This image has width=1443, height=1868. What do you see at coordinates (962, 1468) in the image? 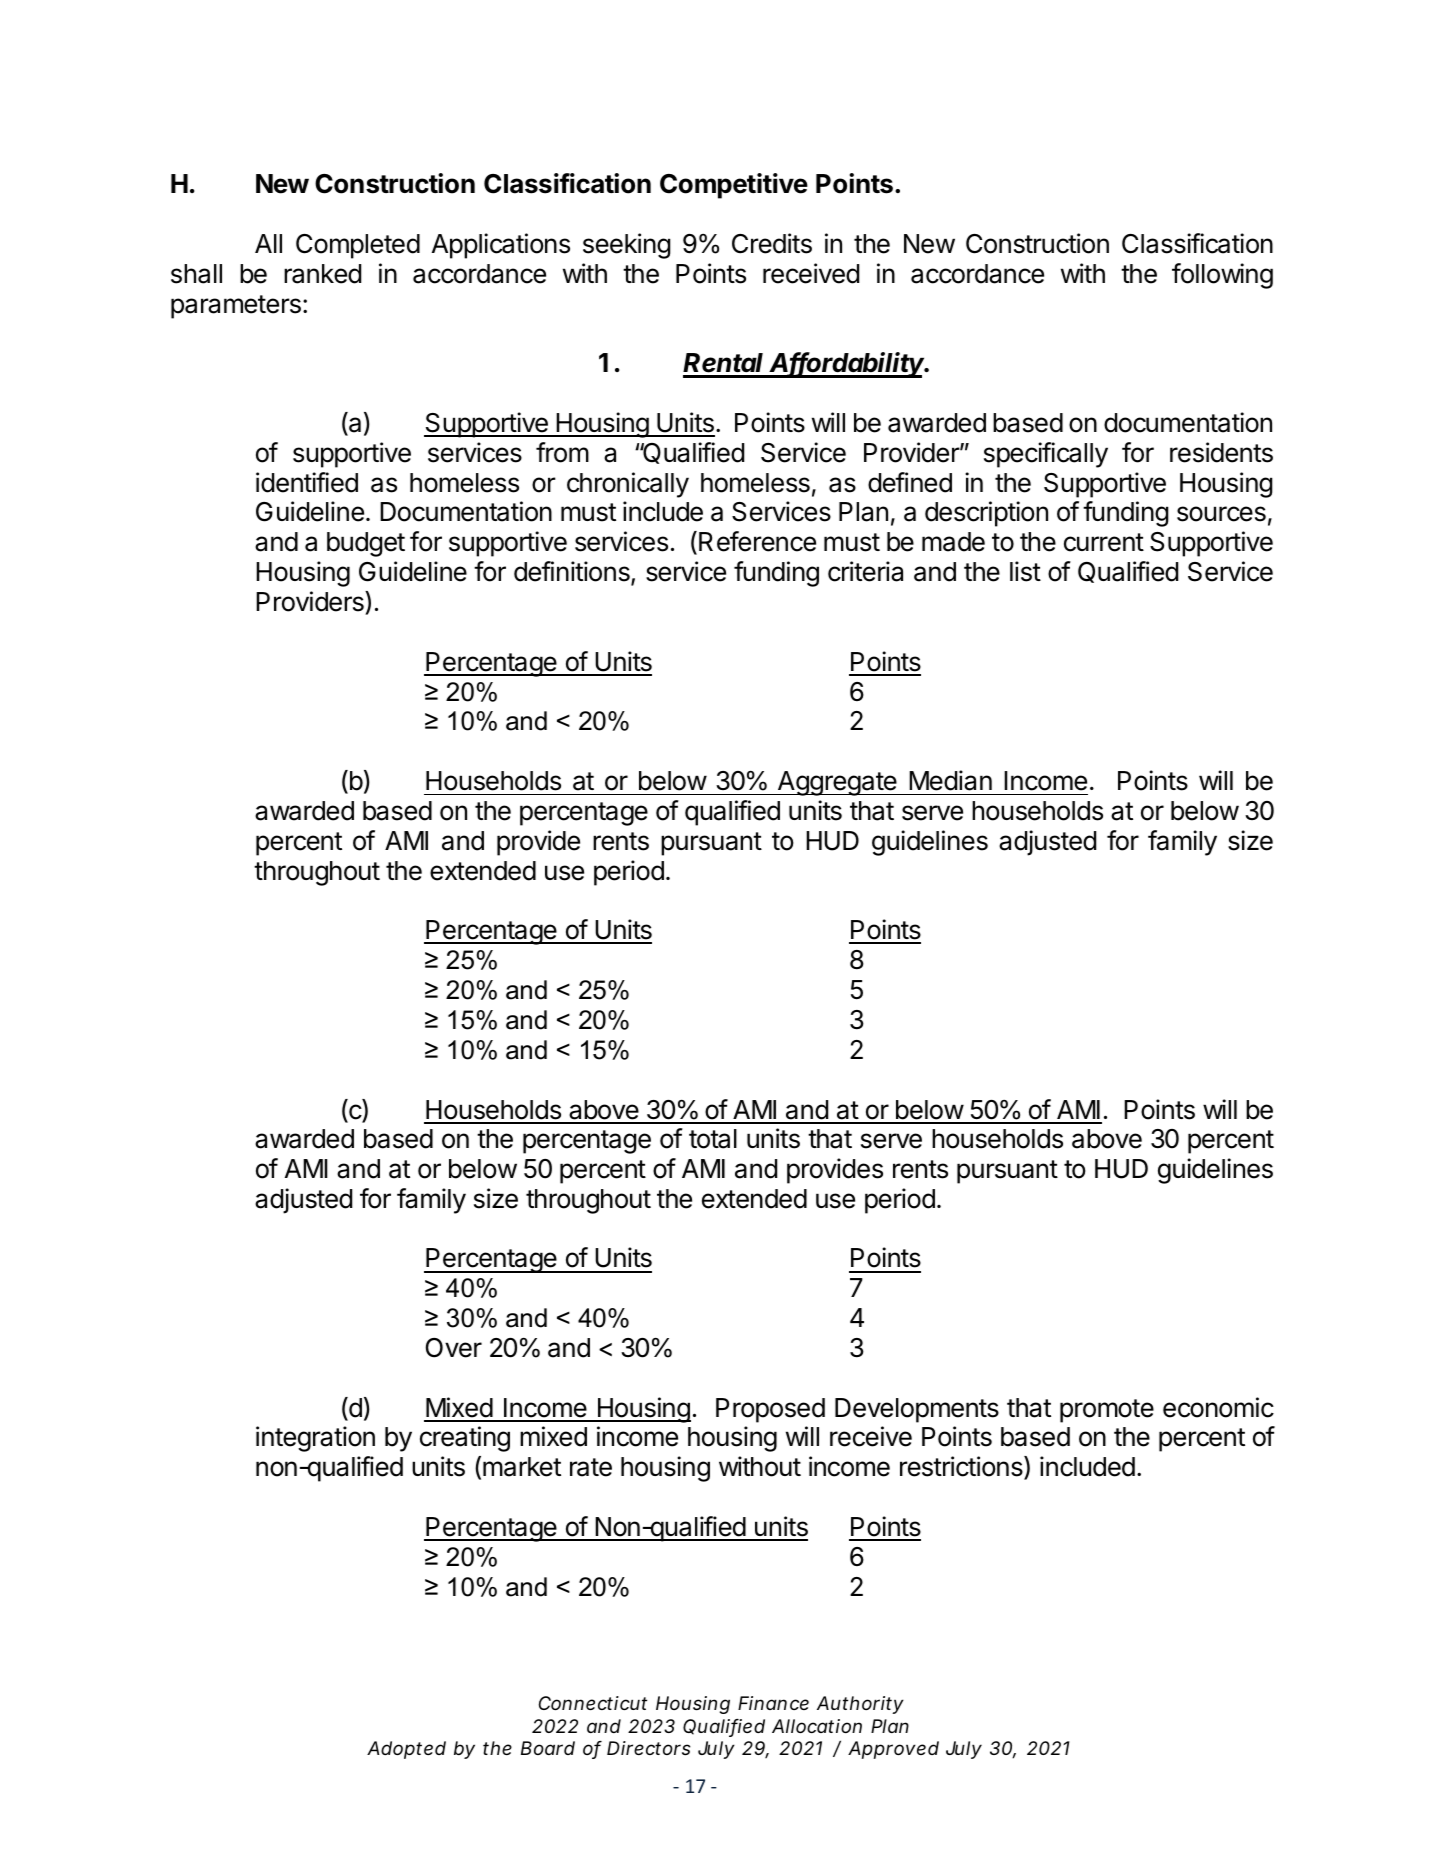
I see `restrictions` at bounding box center [962, 1468].
